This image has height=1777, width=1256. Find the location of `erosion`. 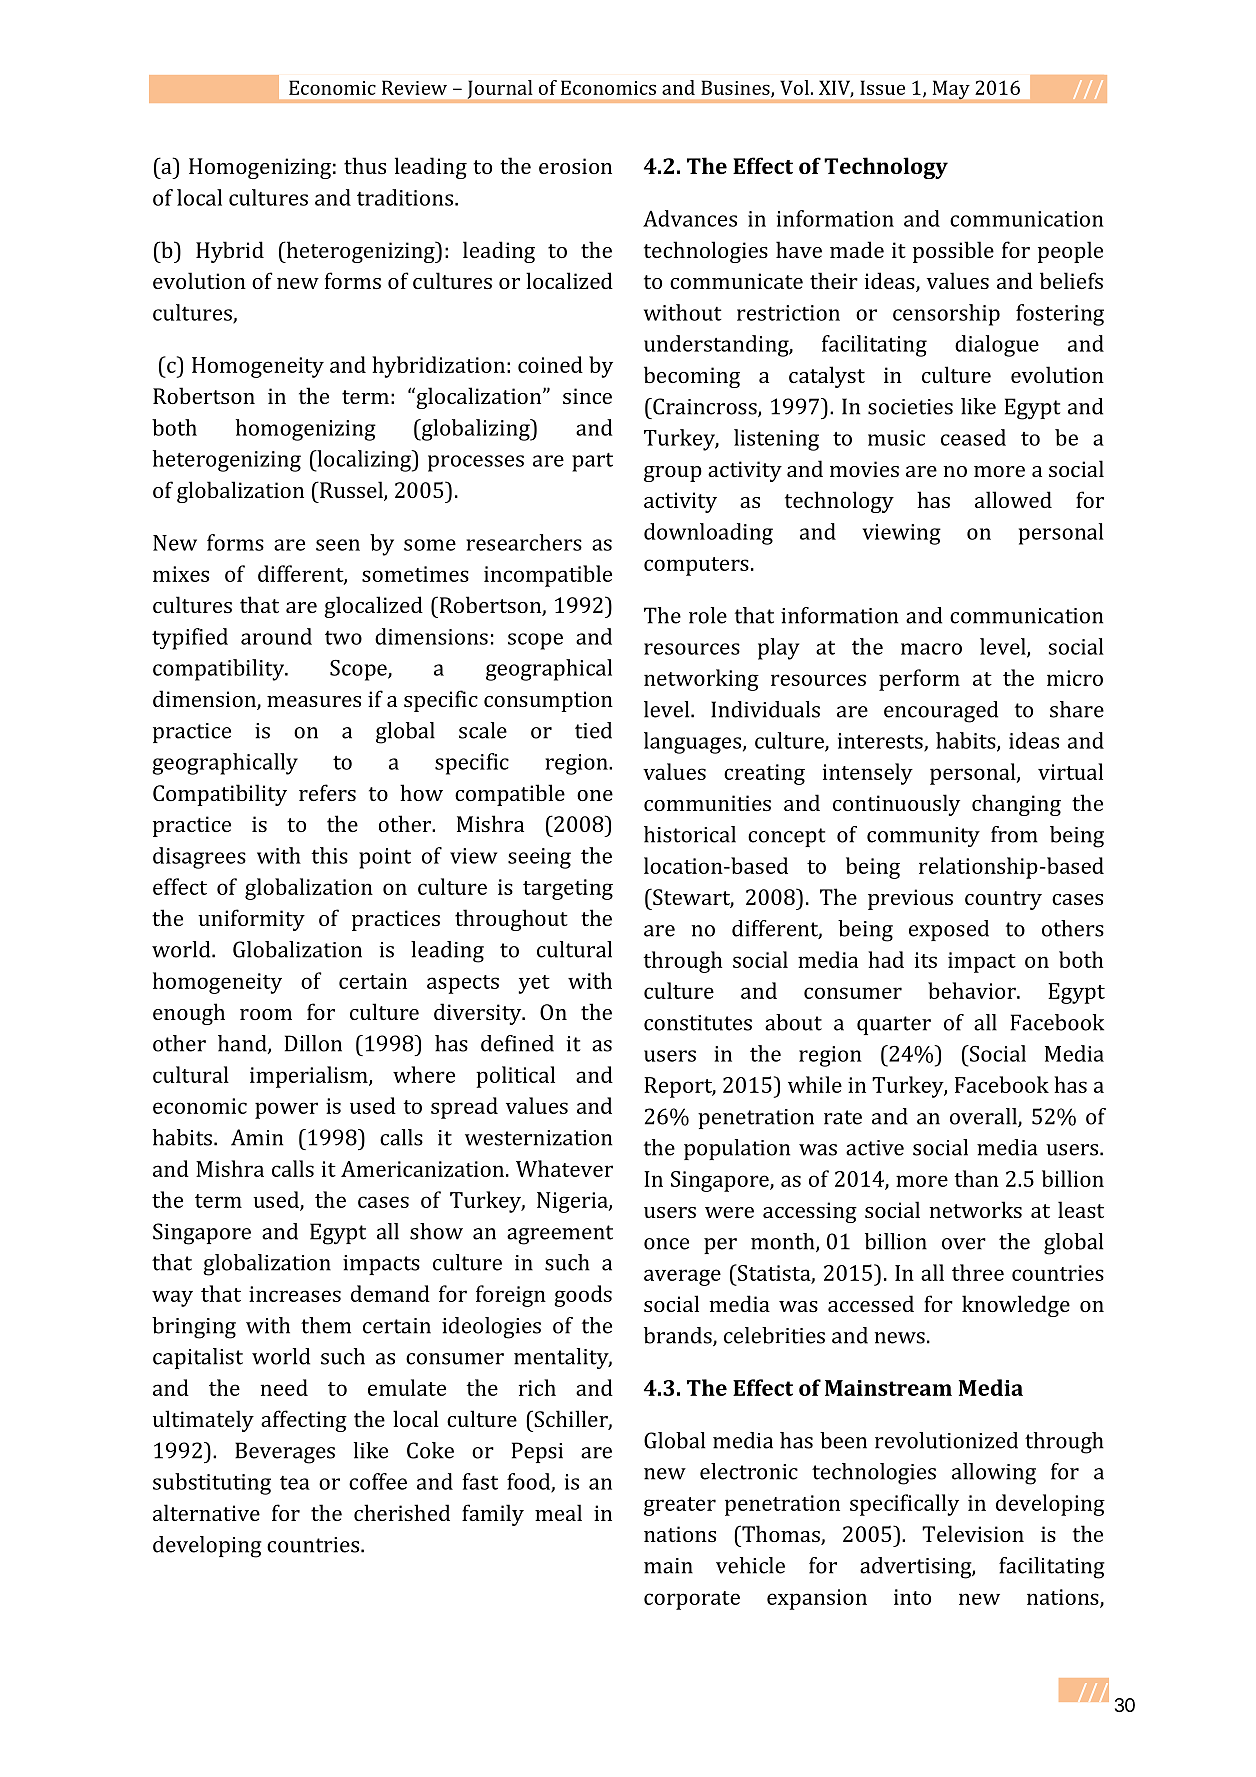

erosion is located at coordinates (575, 166).
